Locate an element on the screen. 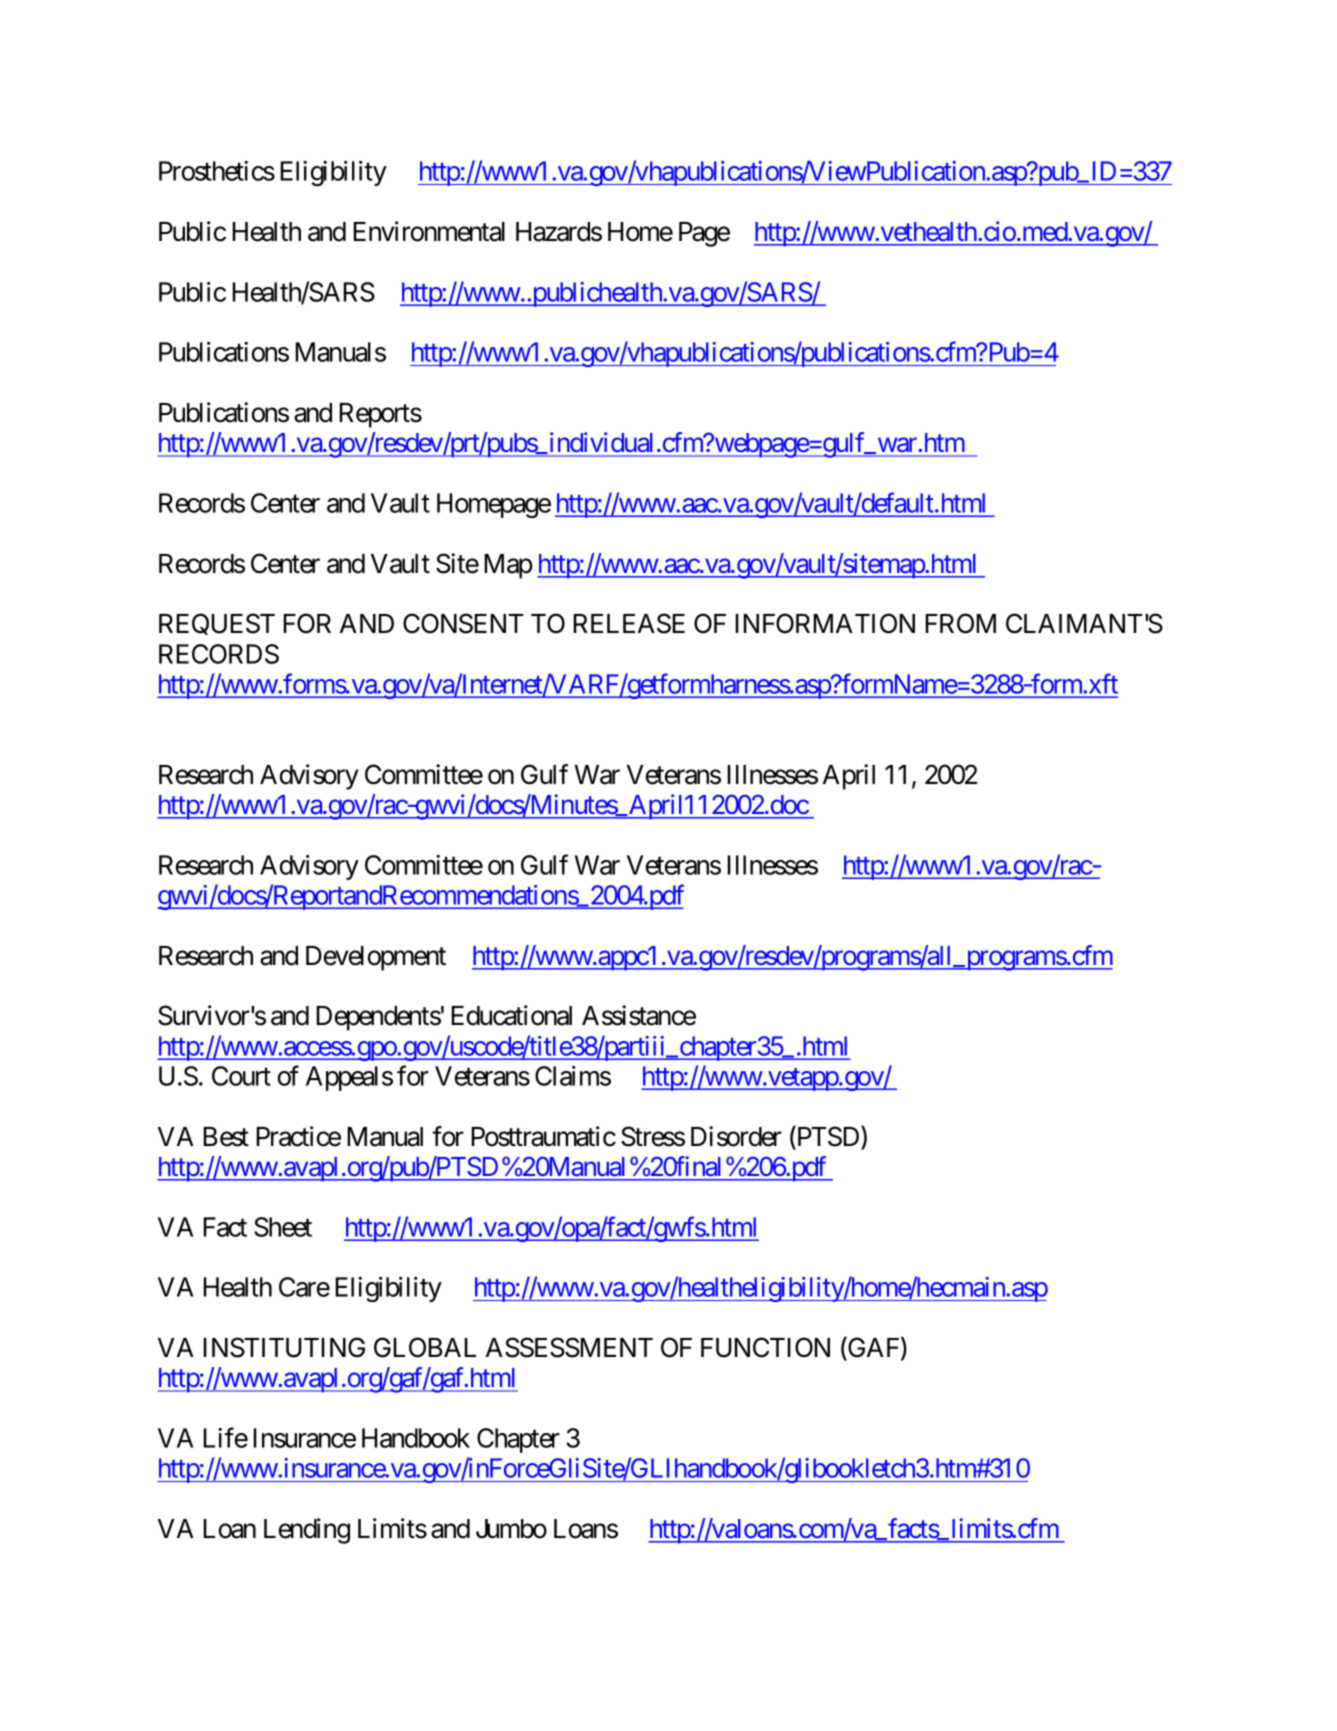  Development is located at coordinates (376, 958).
